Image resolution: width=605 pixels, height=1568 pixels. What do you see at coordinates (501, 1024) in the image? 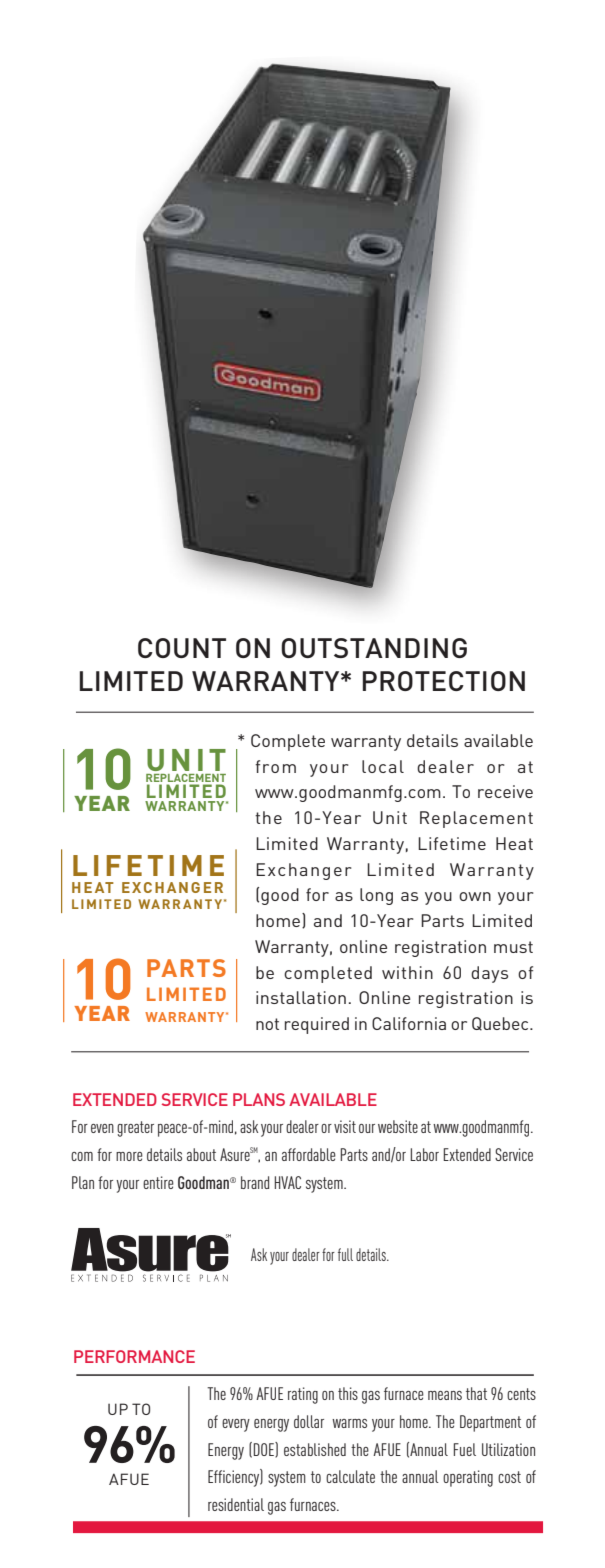
I see `Quebec` at bounding box center [501, 1024].
